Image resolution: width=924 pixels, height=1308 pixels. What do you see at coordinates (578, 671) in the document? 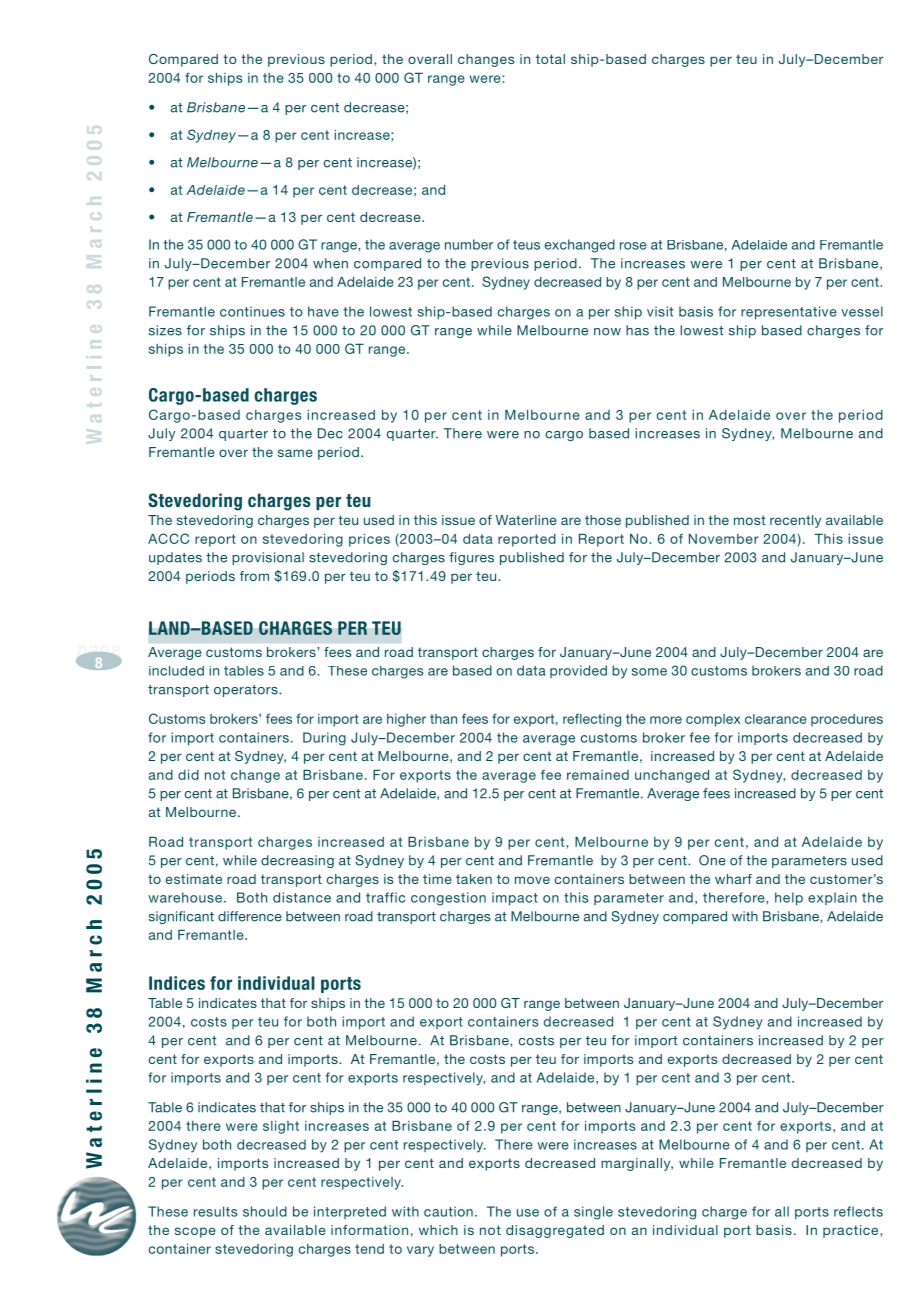
I see `provided` at bounding box center [578, 671].
